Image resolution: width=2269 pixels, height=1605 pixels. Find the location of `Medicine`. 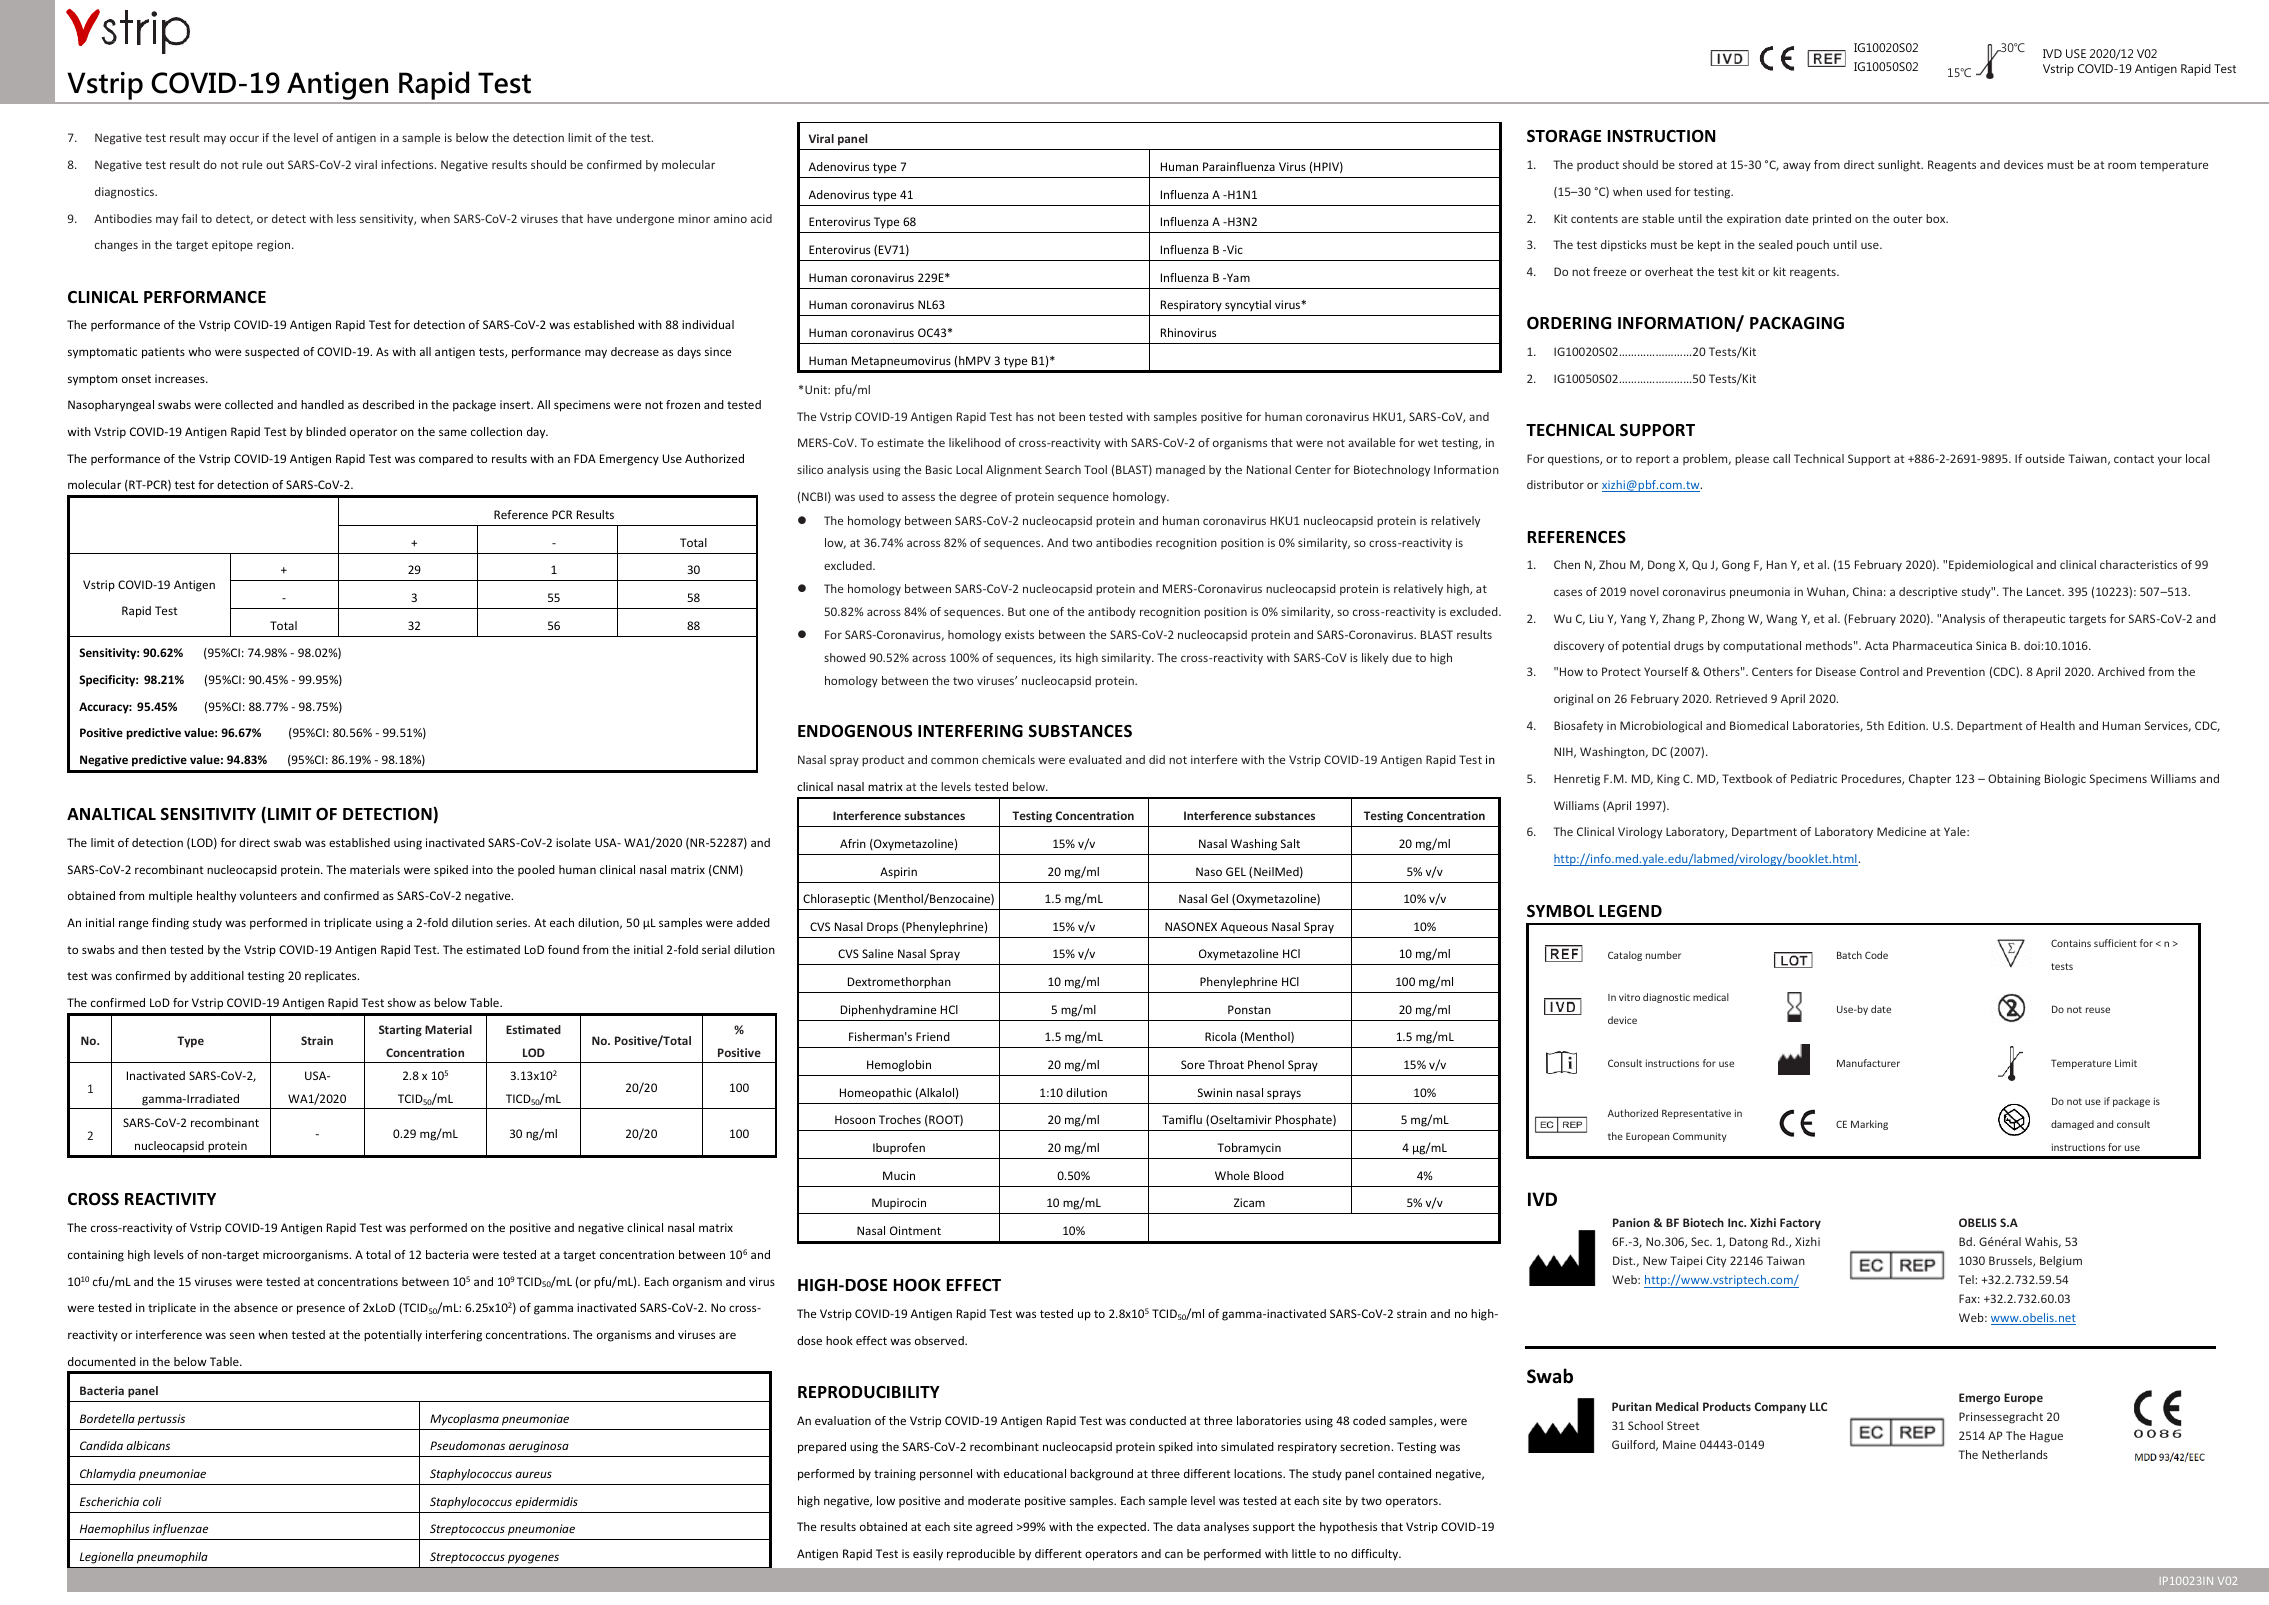

Medicine is located at coordinates (1901, 831).
